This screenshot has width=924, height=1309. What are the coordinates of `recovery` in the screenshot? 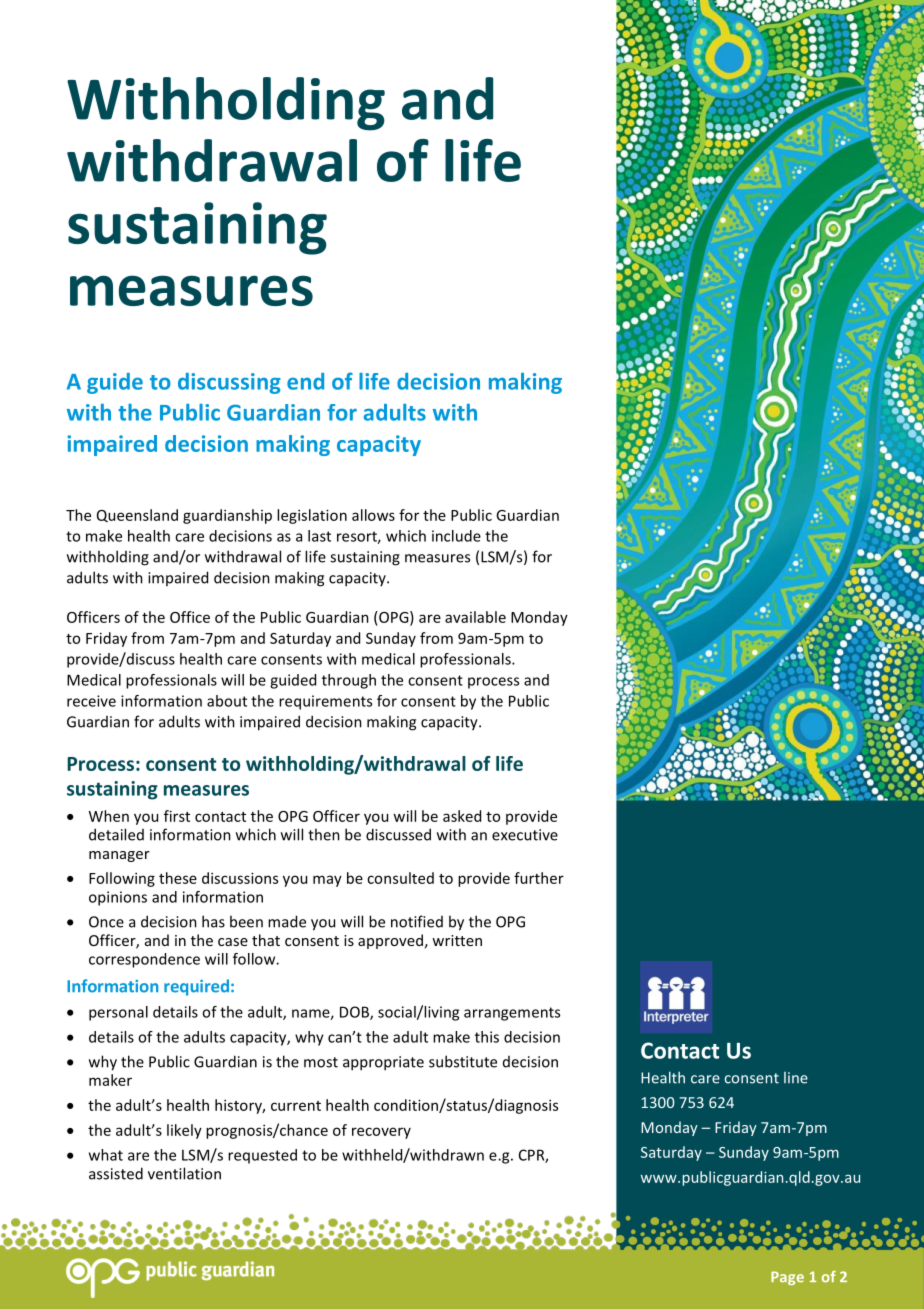 It's located at (381, 1133).
